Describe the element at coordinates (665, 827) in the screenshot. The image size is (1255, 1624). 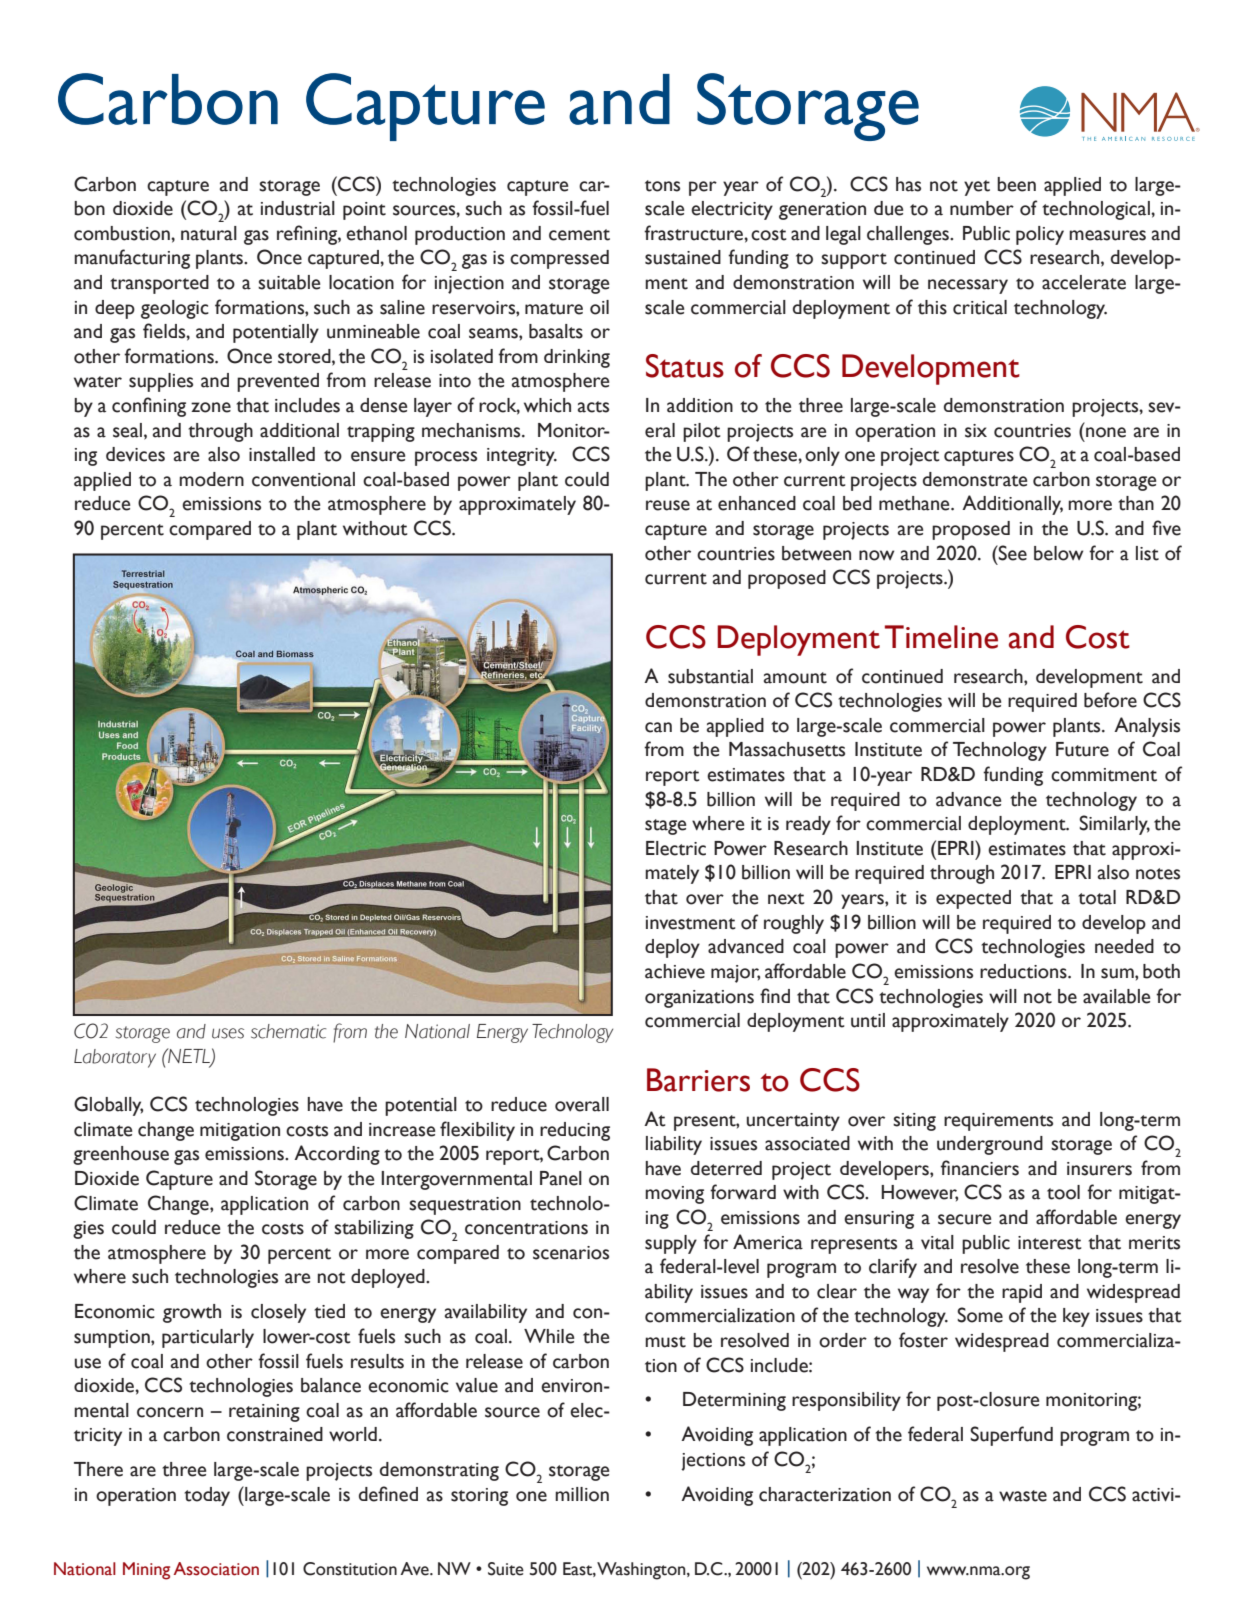
I see `stage` at that location.
